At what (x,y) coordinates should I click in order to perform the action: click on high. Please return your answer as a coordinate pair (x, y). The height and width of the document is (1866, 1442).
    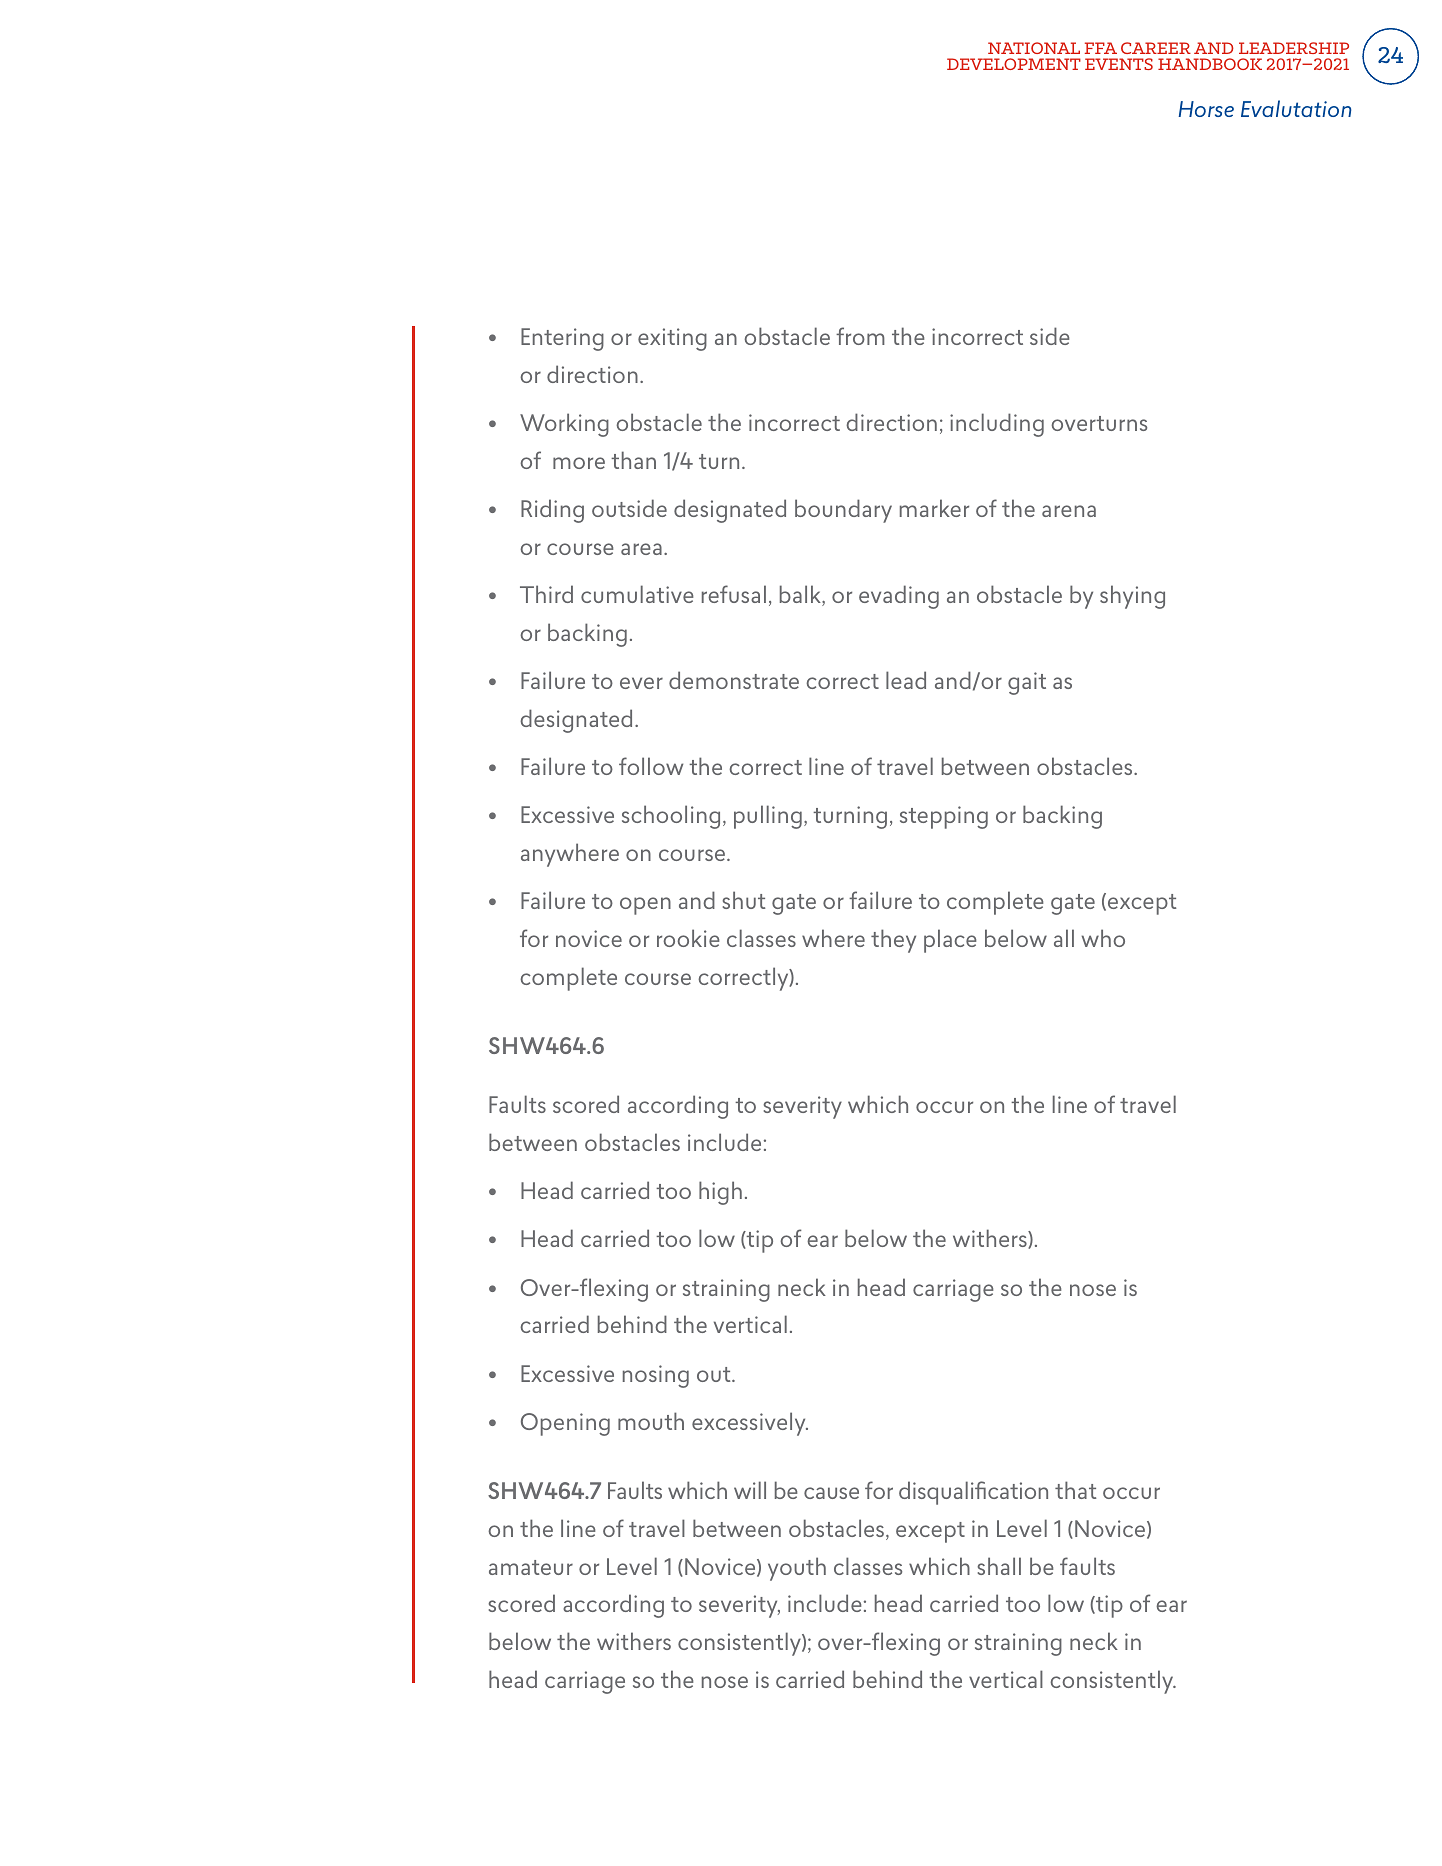
    Looking at the image, I should click on (720, 1193).
